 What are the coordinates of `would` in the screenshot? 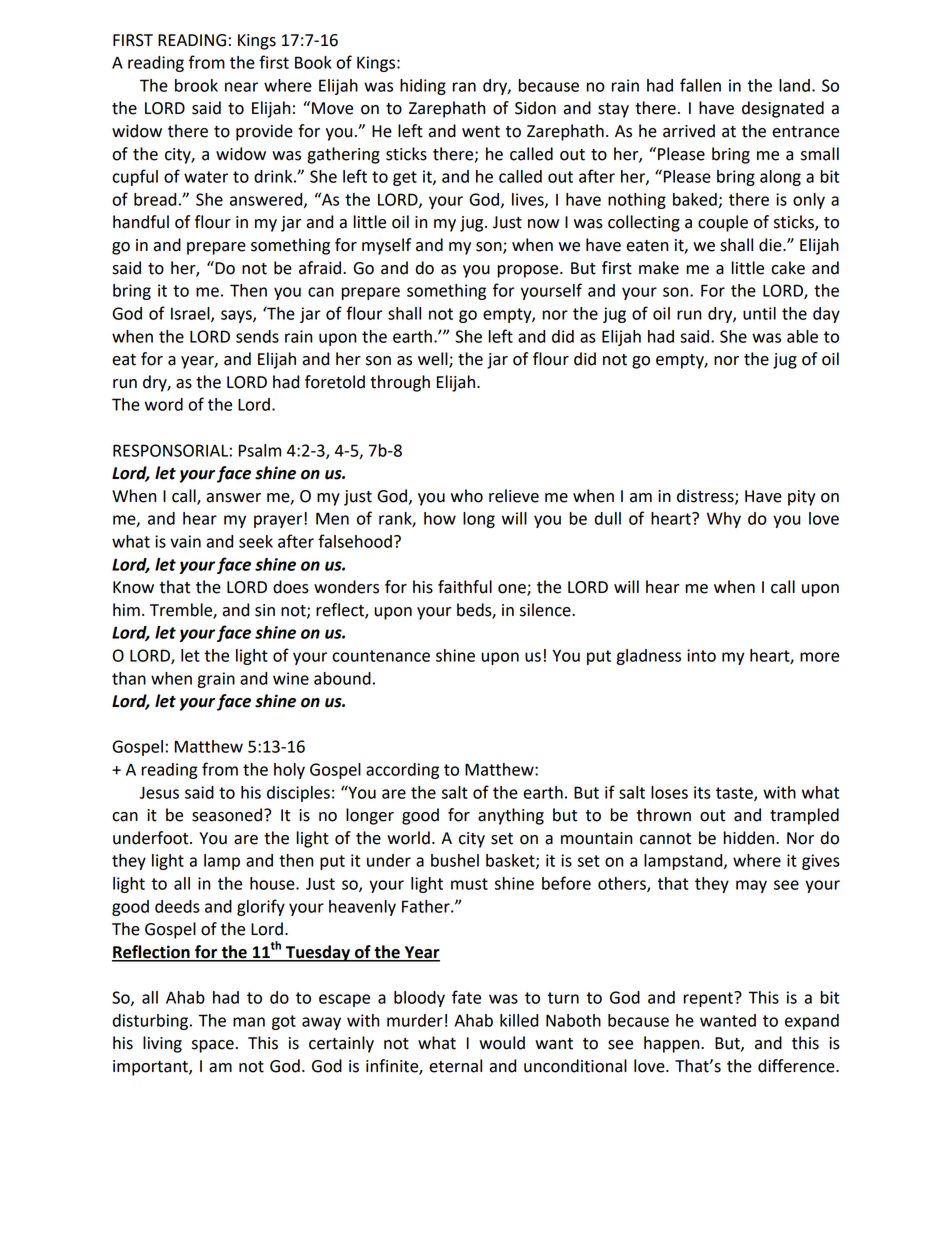 It's located at (502, 1043).
